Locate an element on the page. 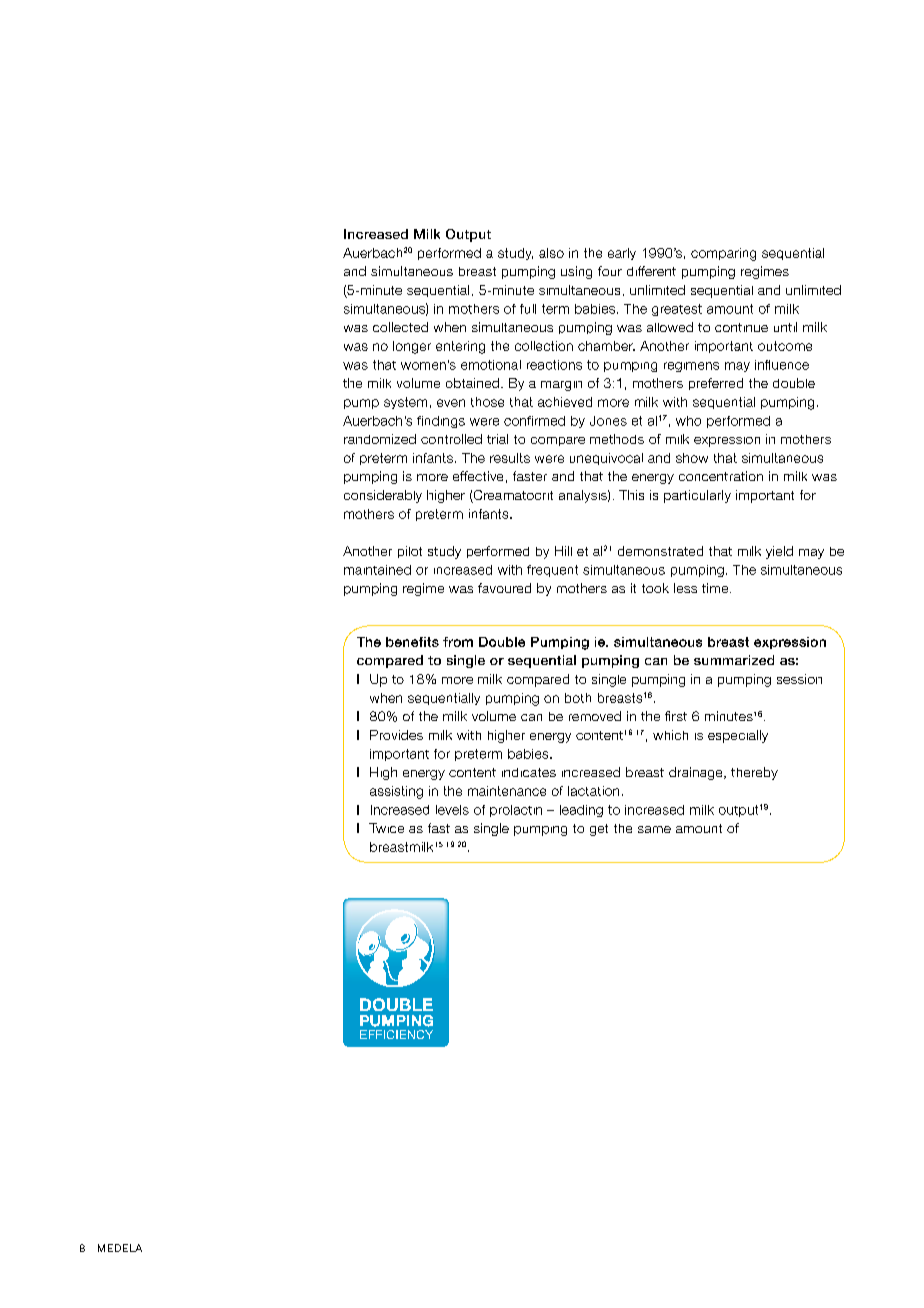 This document has height=1308, width=924. collected is located at coordinates (400, 327).
